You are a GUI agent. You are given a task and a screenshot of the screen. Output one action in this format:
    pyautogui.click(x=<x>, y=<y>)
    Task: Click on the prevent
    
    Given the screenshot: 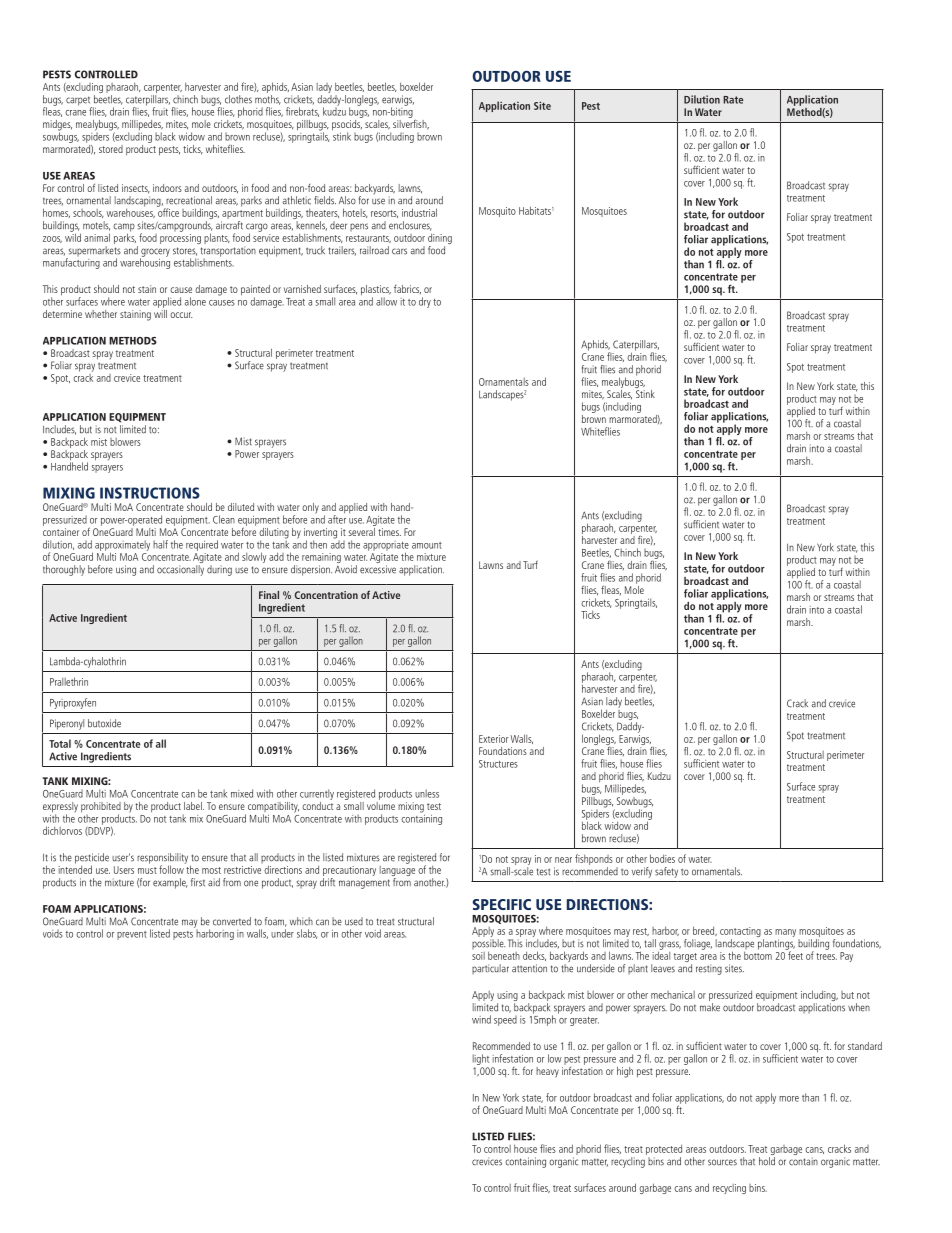 What is the action you would take?
    pyautogui.click(x=132, y=935)
